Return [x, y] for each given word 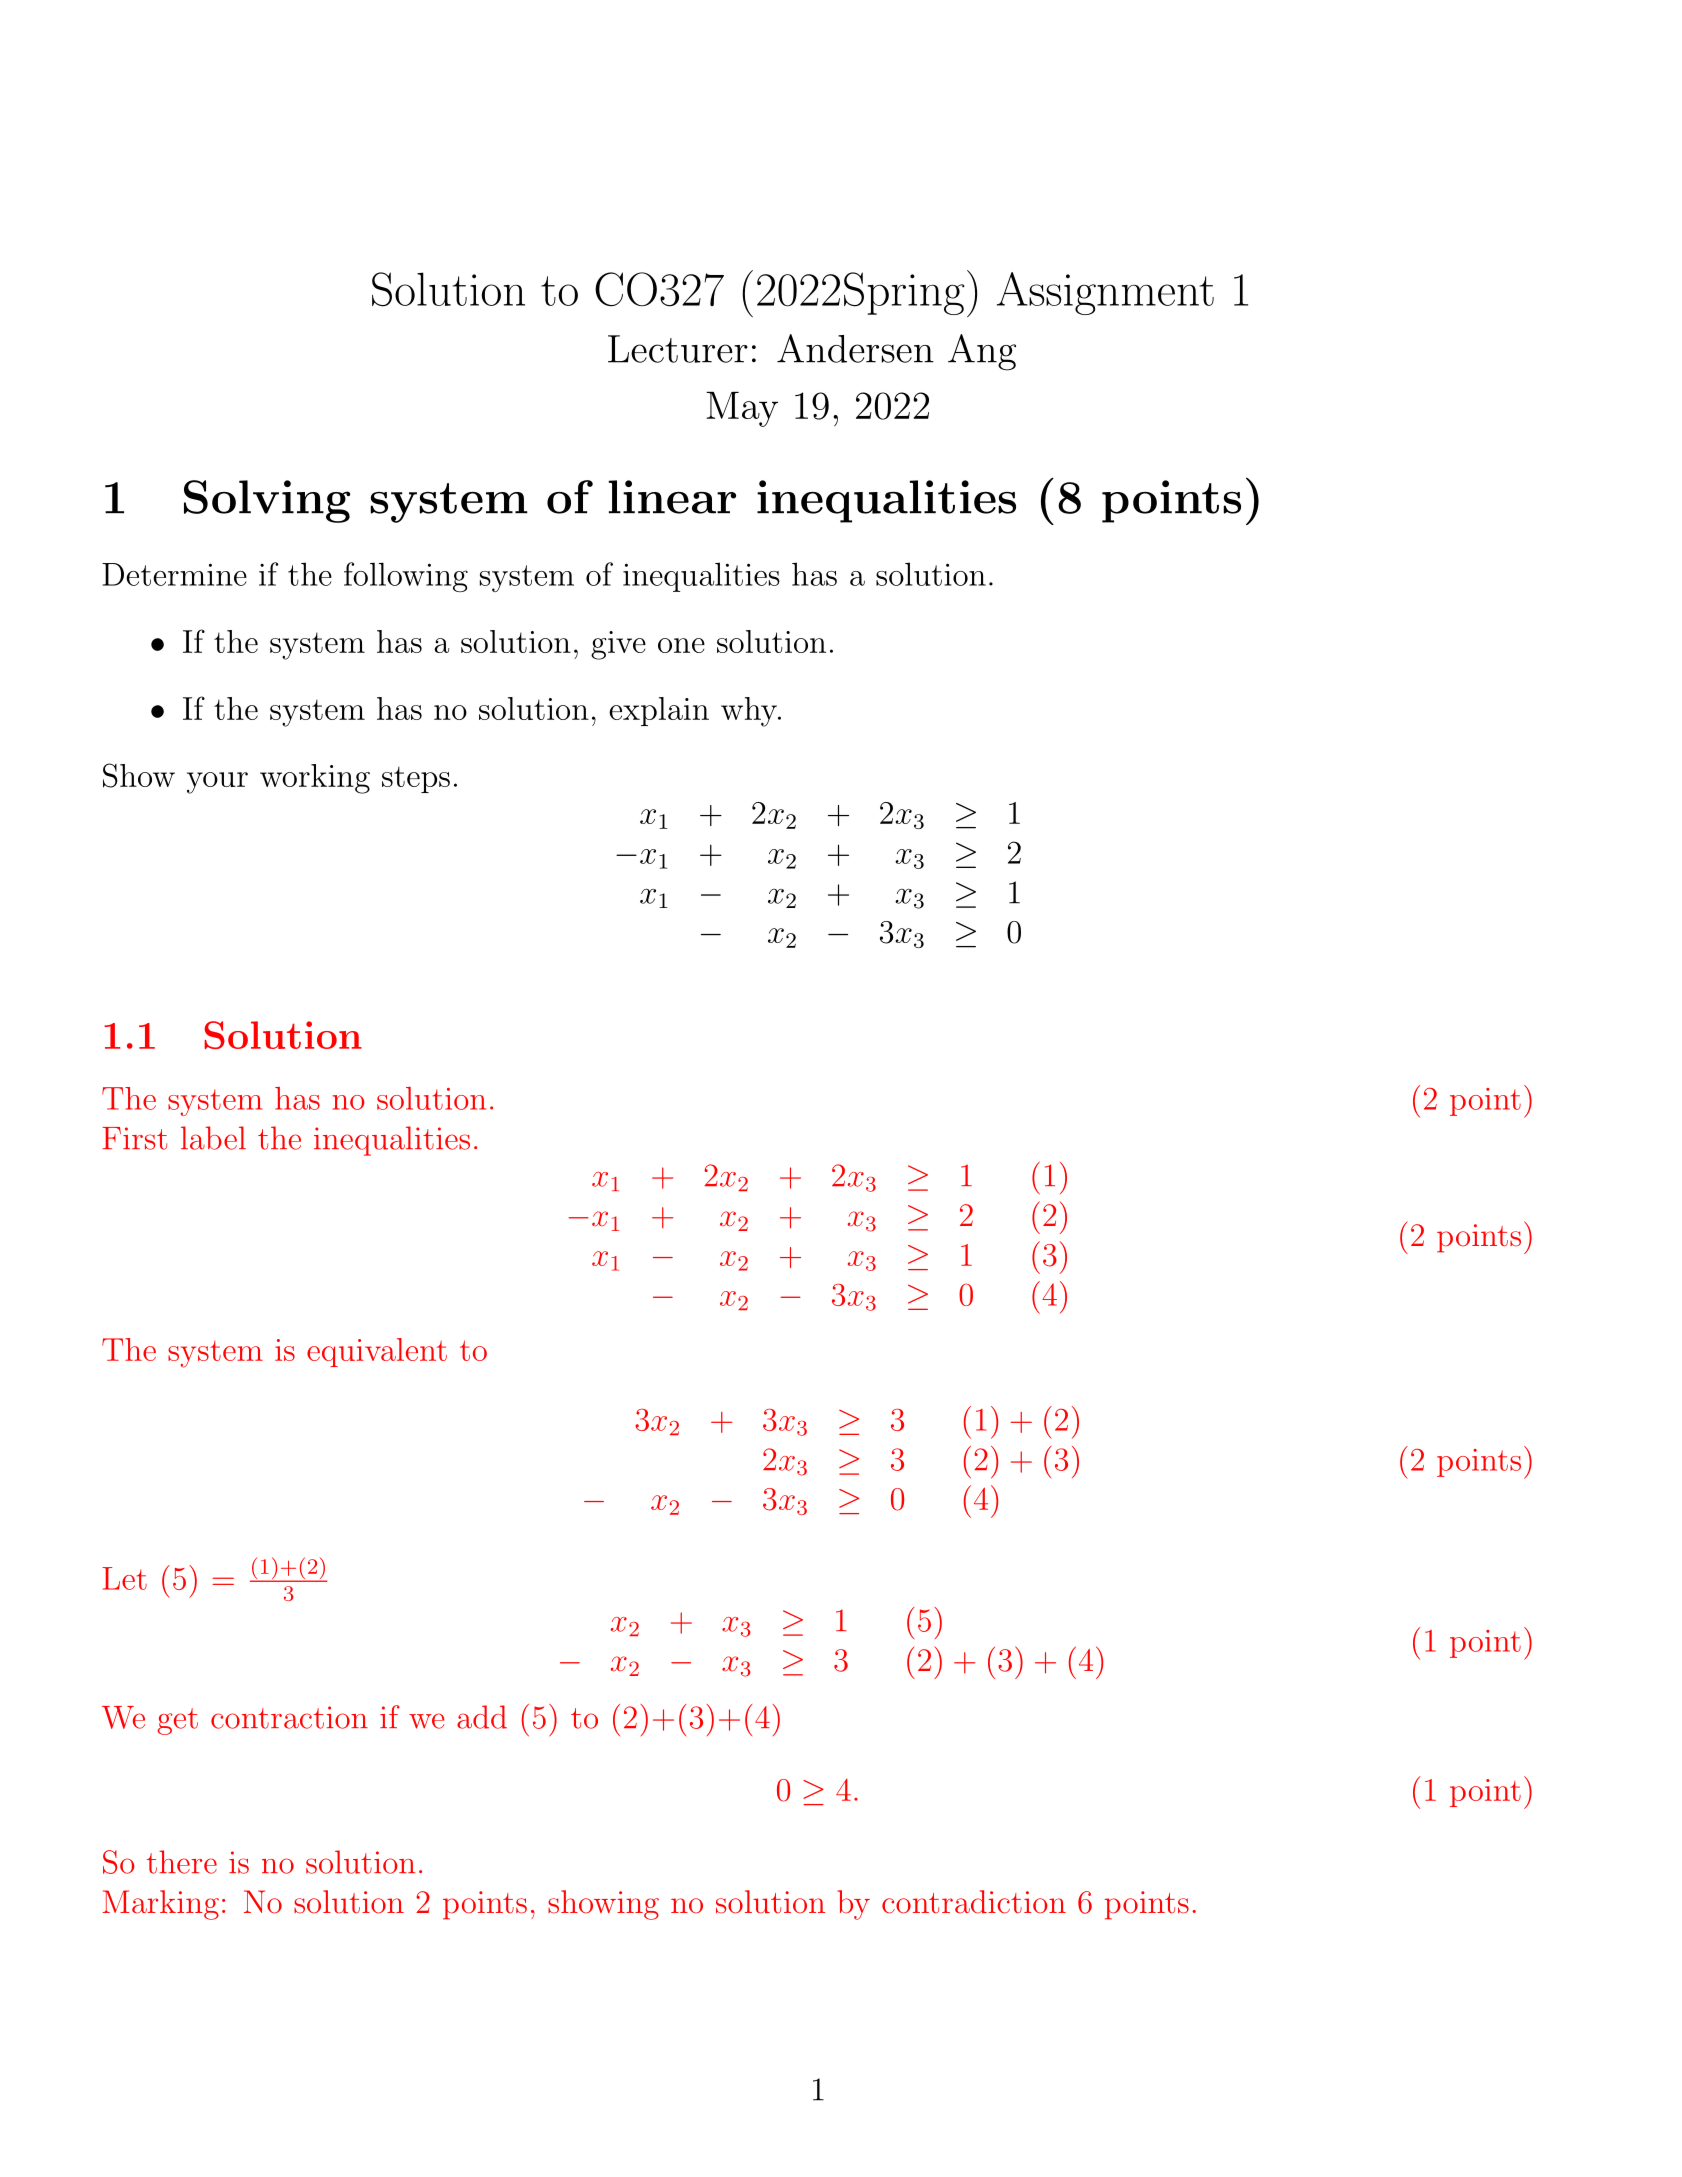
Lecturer [678, 349]
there [182, 1862]
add [482, 1717]
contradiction [974, 1902]
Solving [267, 501]
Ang [982, 352]
